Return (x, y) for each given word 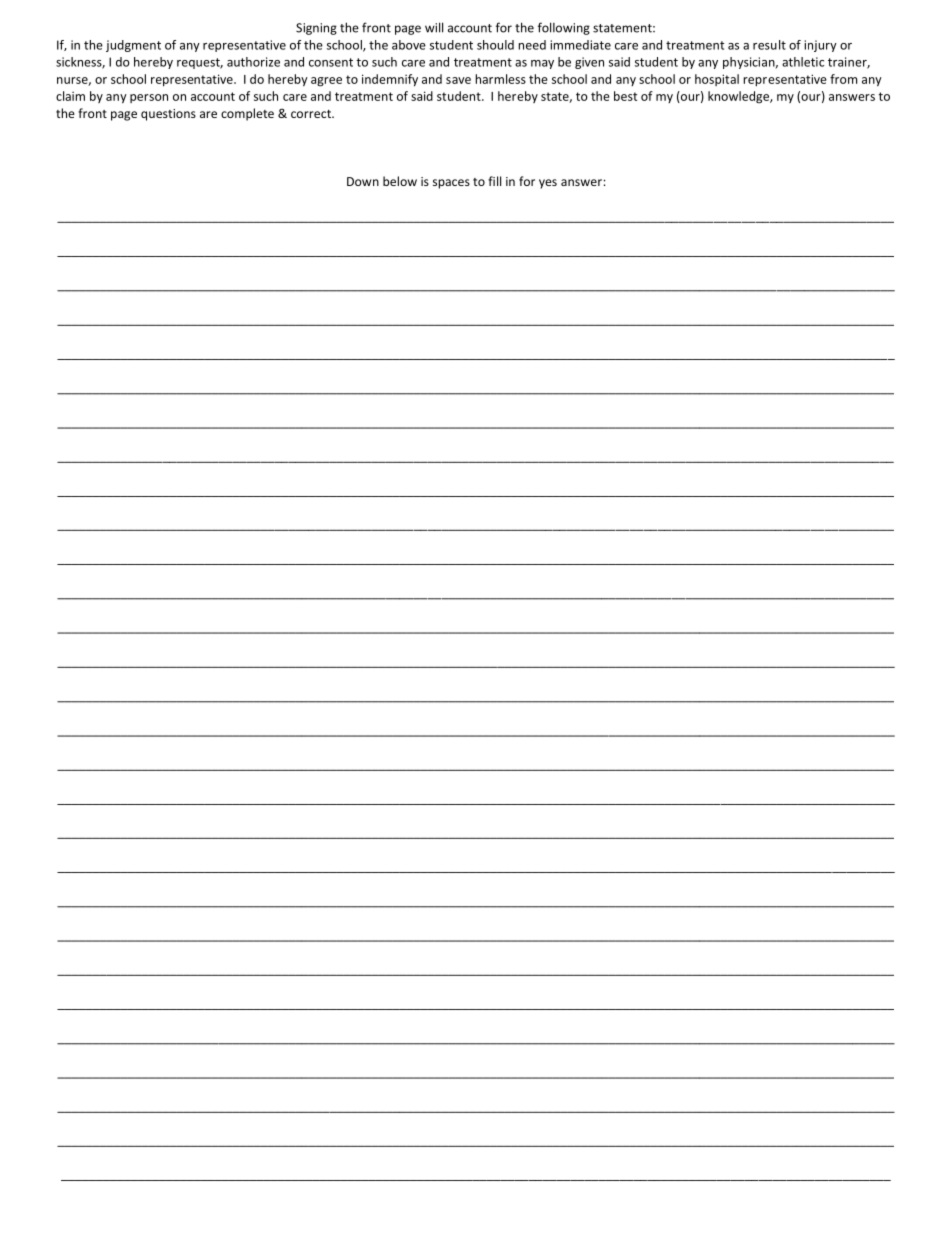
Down (363, 181)
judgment (133, 46)
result (769, 45)
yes (548, 184)
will (434, 27)
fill (494, 181)
